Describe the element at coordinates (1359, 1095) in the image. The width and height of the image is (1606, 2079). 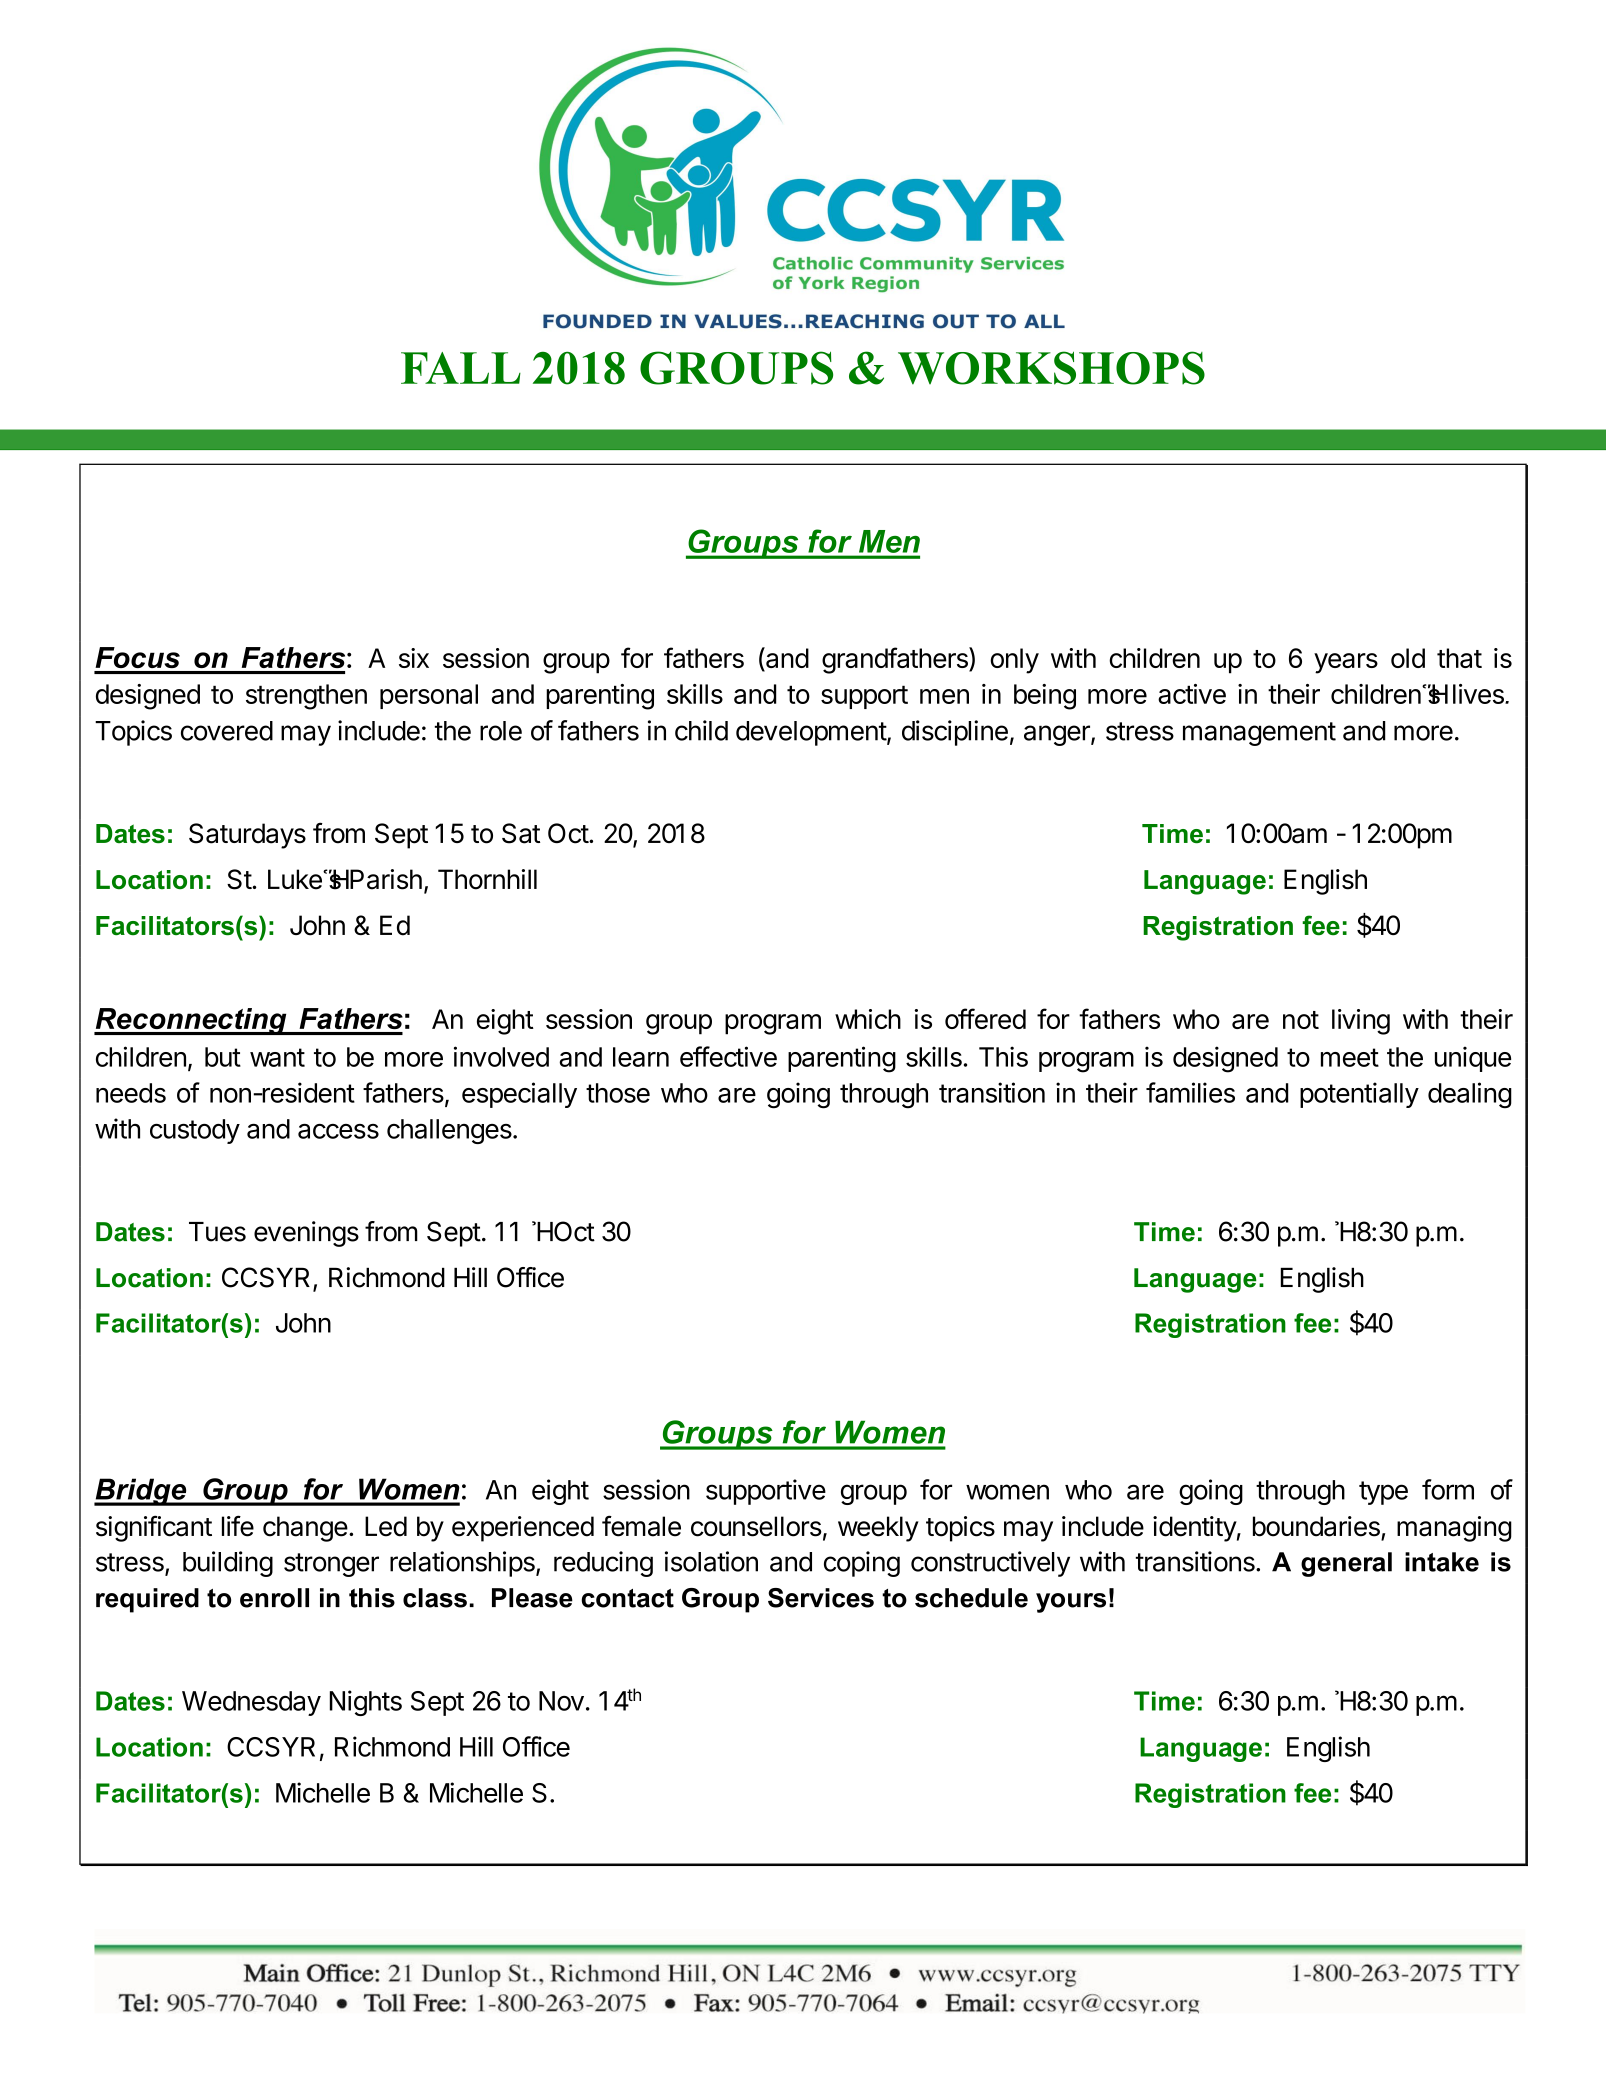
I see `potentially` at that location.
